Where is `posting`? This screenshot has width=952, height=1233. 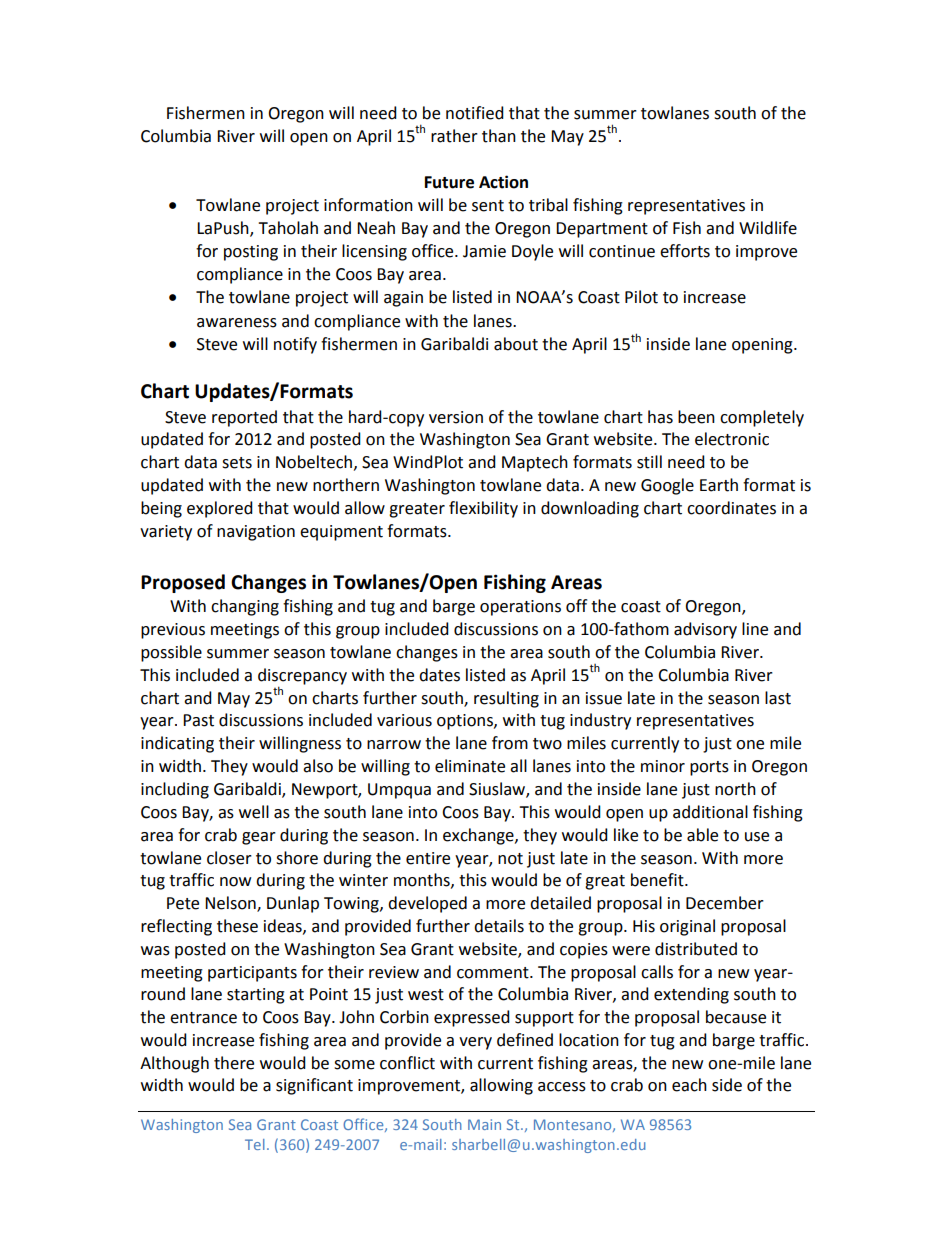
posting is located at coordinates (251, 253).
